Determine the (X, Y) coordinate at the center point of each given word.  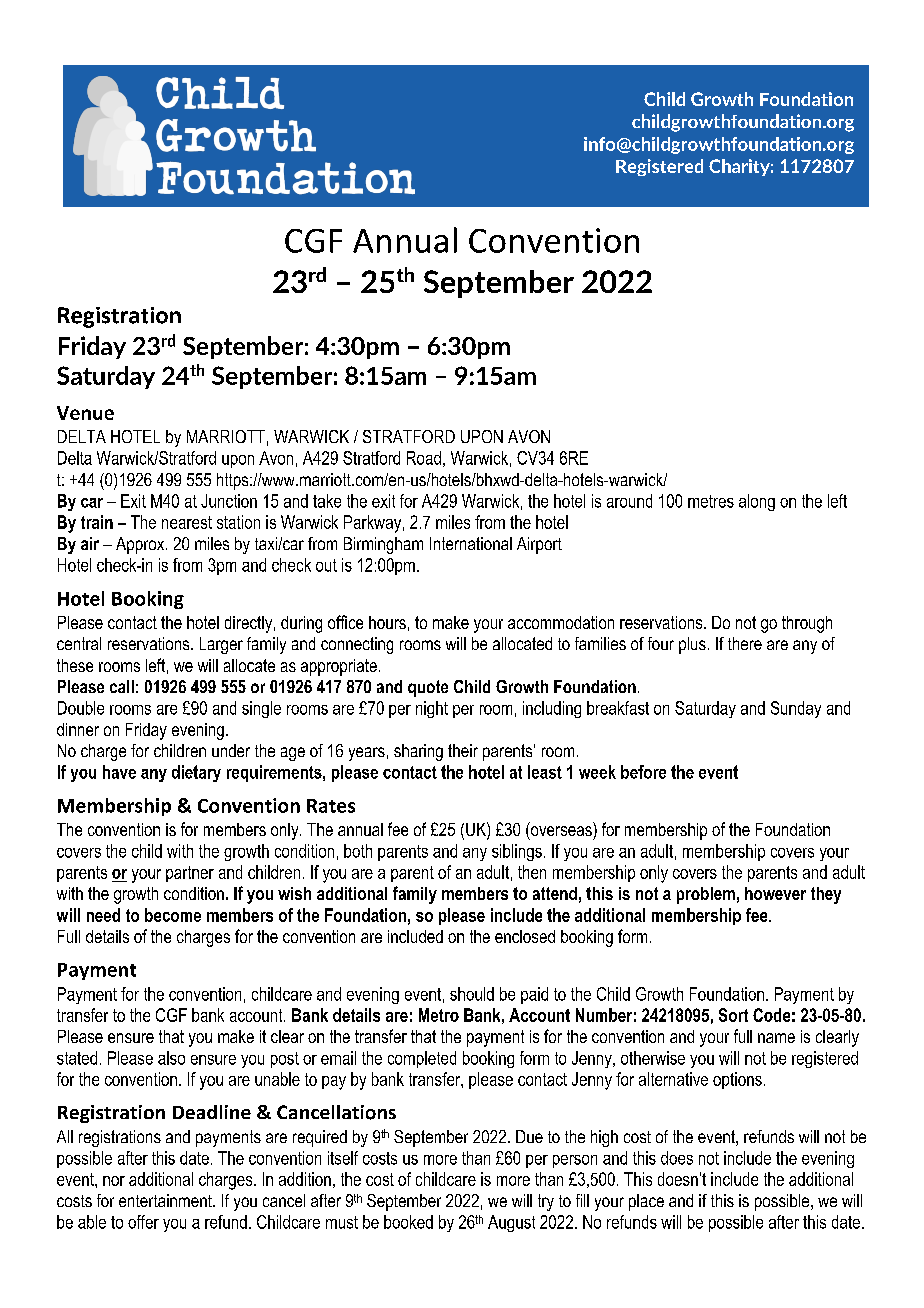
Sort (733, 1015)
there (745, 643)
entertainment (166, 1200)
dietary (196, 773)
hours (387, 622)
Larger (221, 645)
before (643, 772)
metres (711, 501)
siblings (517, 852)
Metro (439, 1015)
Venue (85, 413)
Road (424, 458)
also (171, 1058)
